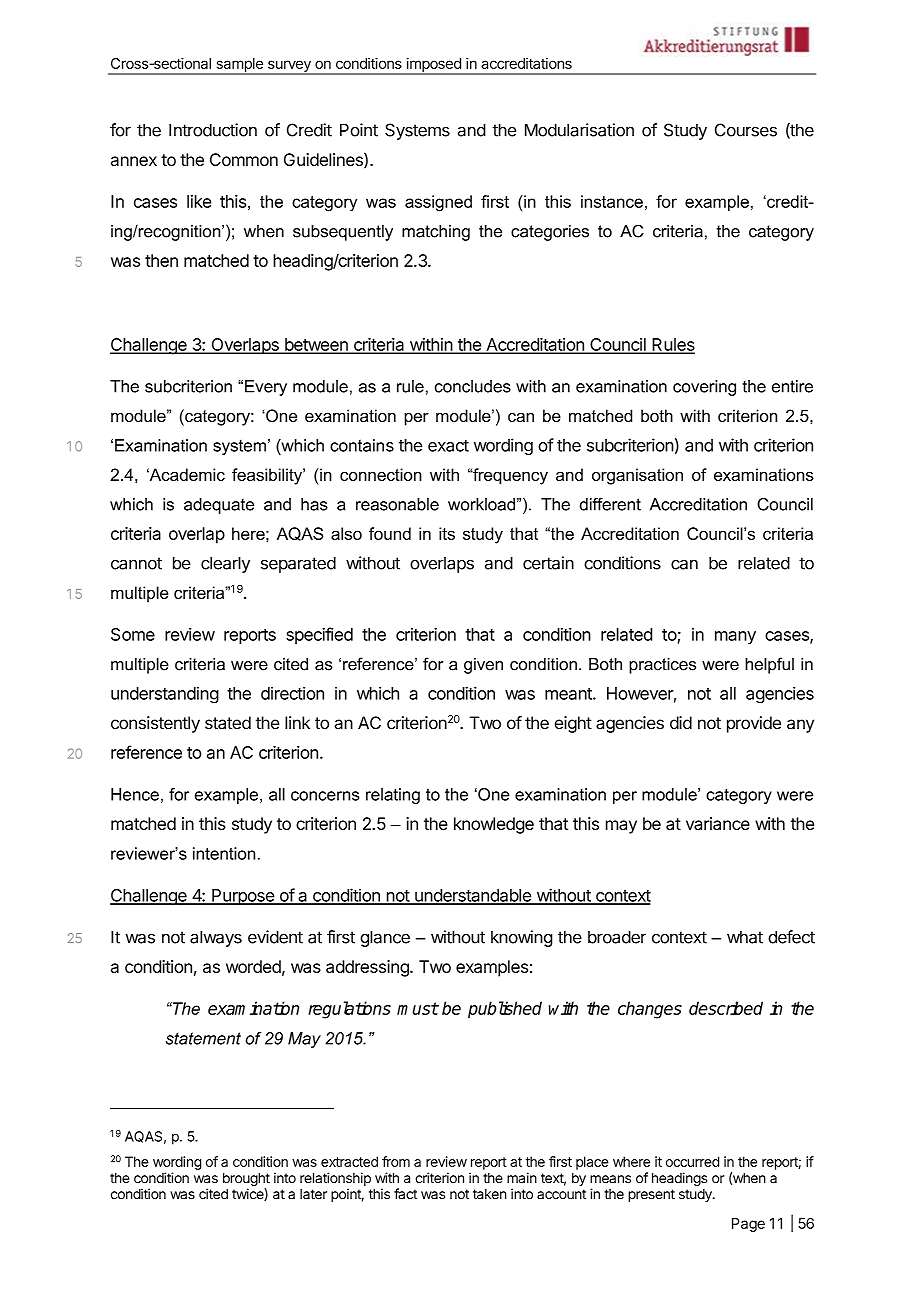 This page has width=924, height=1308. Describe the element at coordinates (213, 130) in the page. I see `Introduction` at that location.
